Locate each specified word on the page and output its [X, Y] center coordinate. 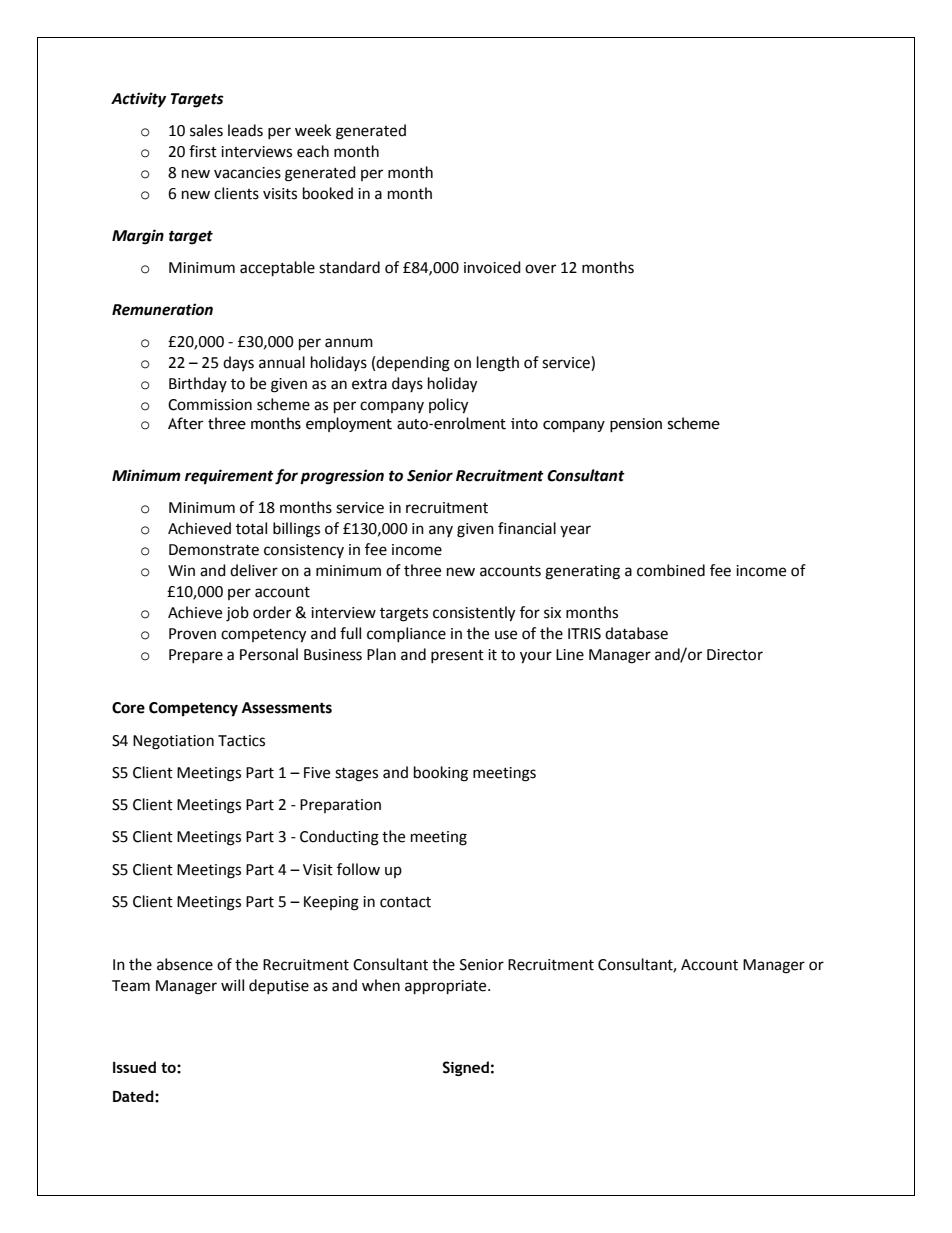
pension [636, 425]
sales [206, 130]
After [186, 423]
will [232, 985]
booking [441, 774]
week [313, 130]
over [540, 269]
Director [735, 655]
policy [448, 406]
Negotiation [173, 742]
